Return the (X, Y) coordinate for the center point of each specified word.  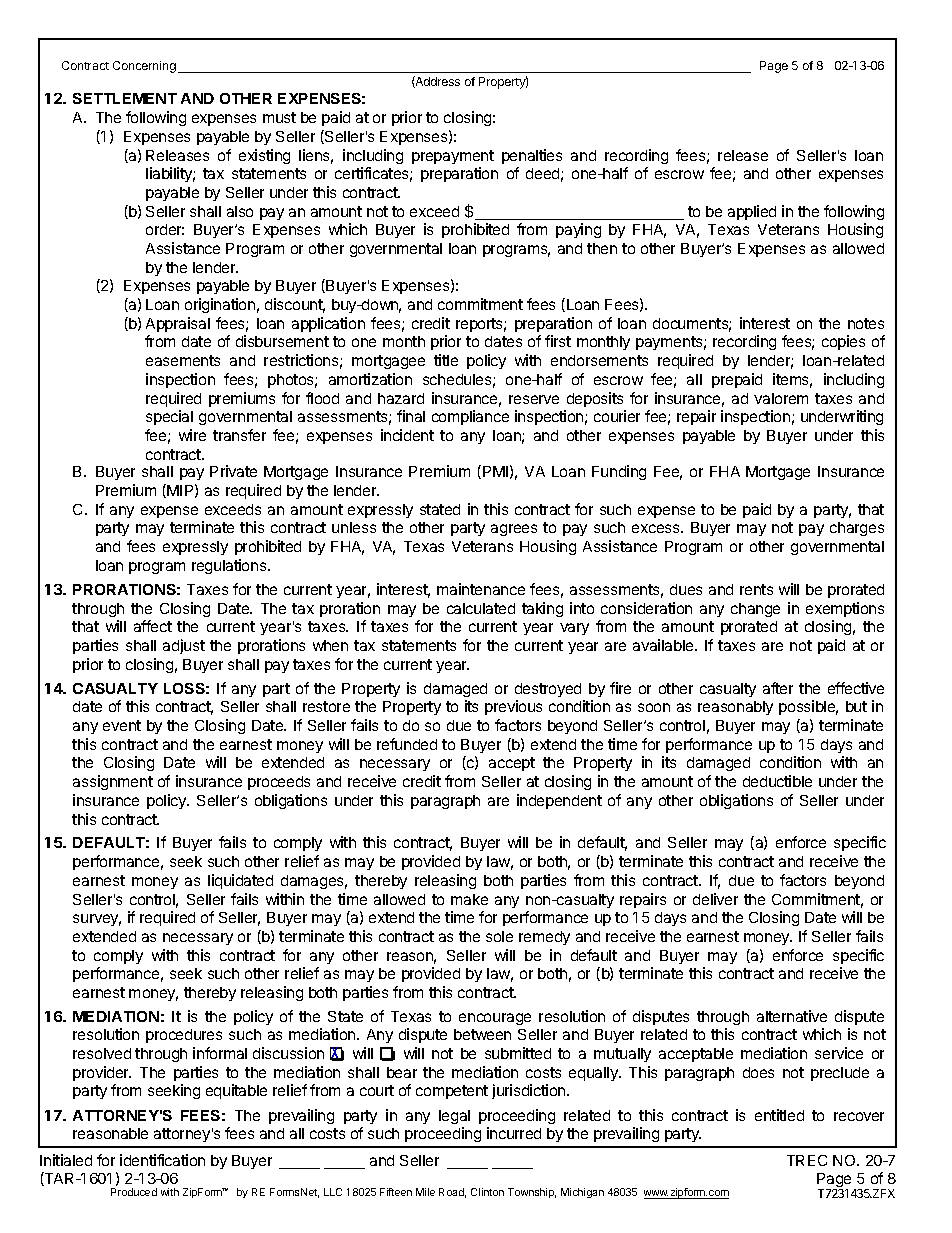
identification (162, 1160)
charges (857, 529)
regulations (230, 566)
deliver (715, 899)
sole (499, 936)
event (122, 725)
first (558, 341)
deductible (777, 781)
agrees (514, 530)
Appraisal (178, 324)
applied (752, 212)
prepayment (453, 157)
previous (513, 707)
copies (843, 342)
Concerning (144, 67)
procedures (184, 1036)
